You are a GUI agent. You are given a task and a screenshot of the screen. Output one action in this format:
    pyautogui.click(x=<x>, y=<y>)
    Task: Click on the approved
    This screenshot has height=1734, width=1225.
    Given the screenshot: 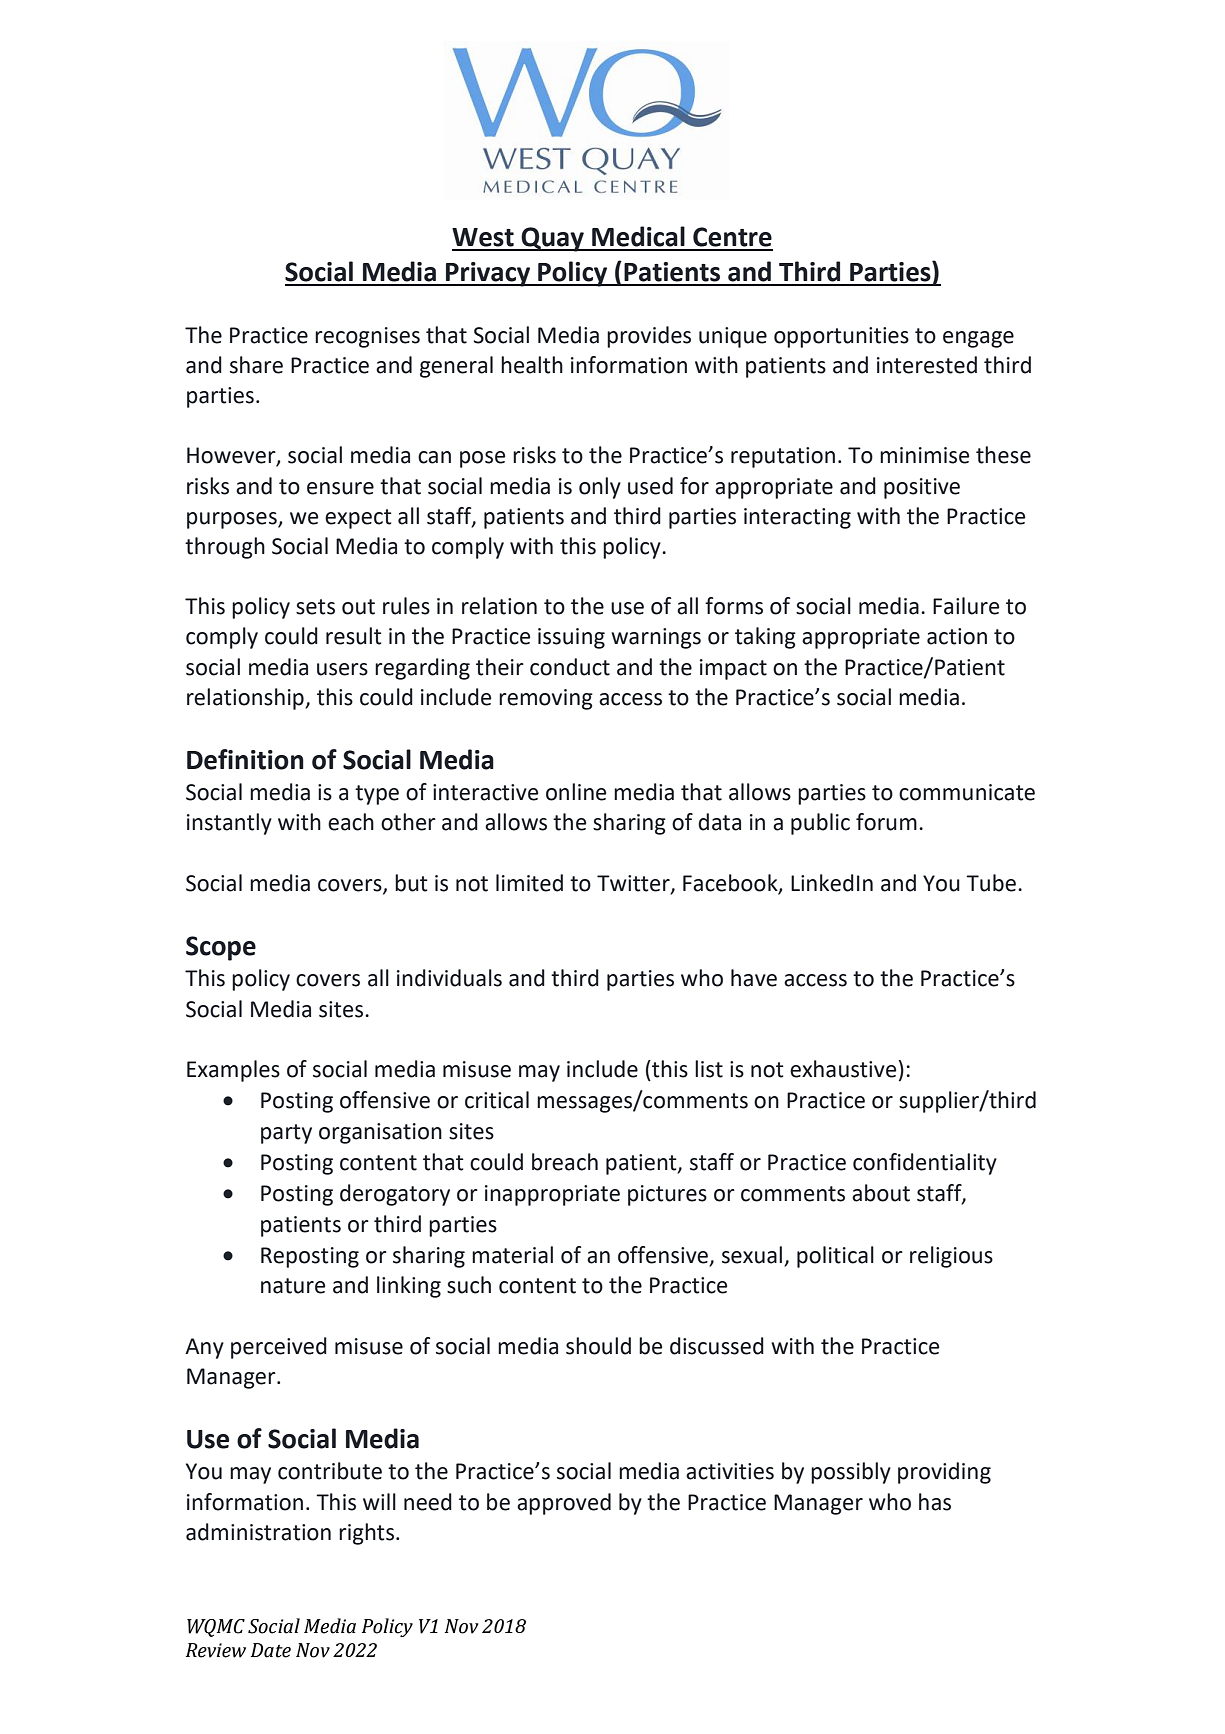 What is the action you would take?
    pyautogui.click(x=564, y=1504)
